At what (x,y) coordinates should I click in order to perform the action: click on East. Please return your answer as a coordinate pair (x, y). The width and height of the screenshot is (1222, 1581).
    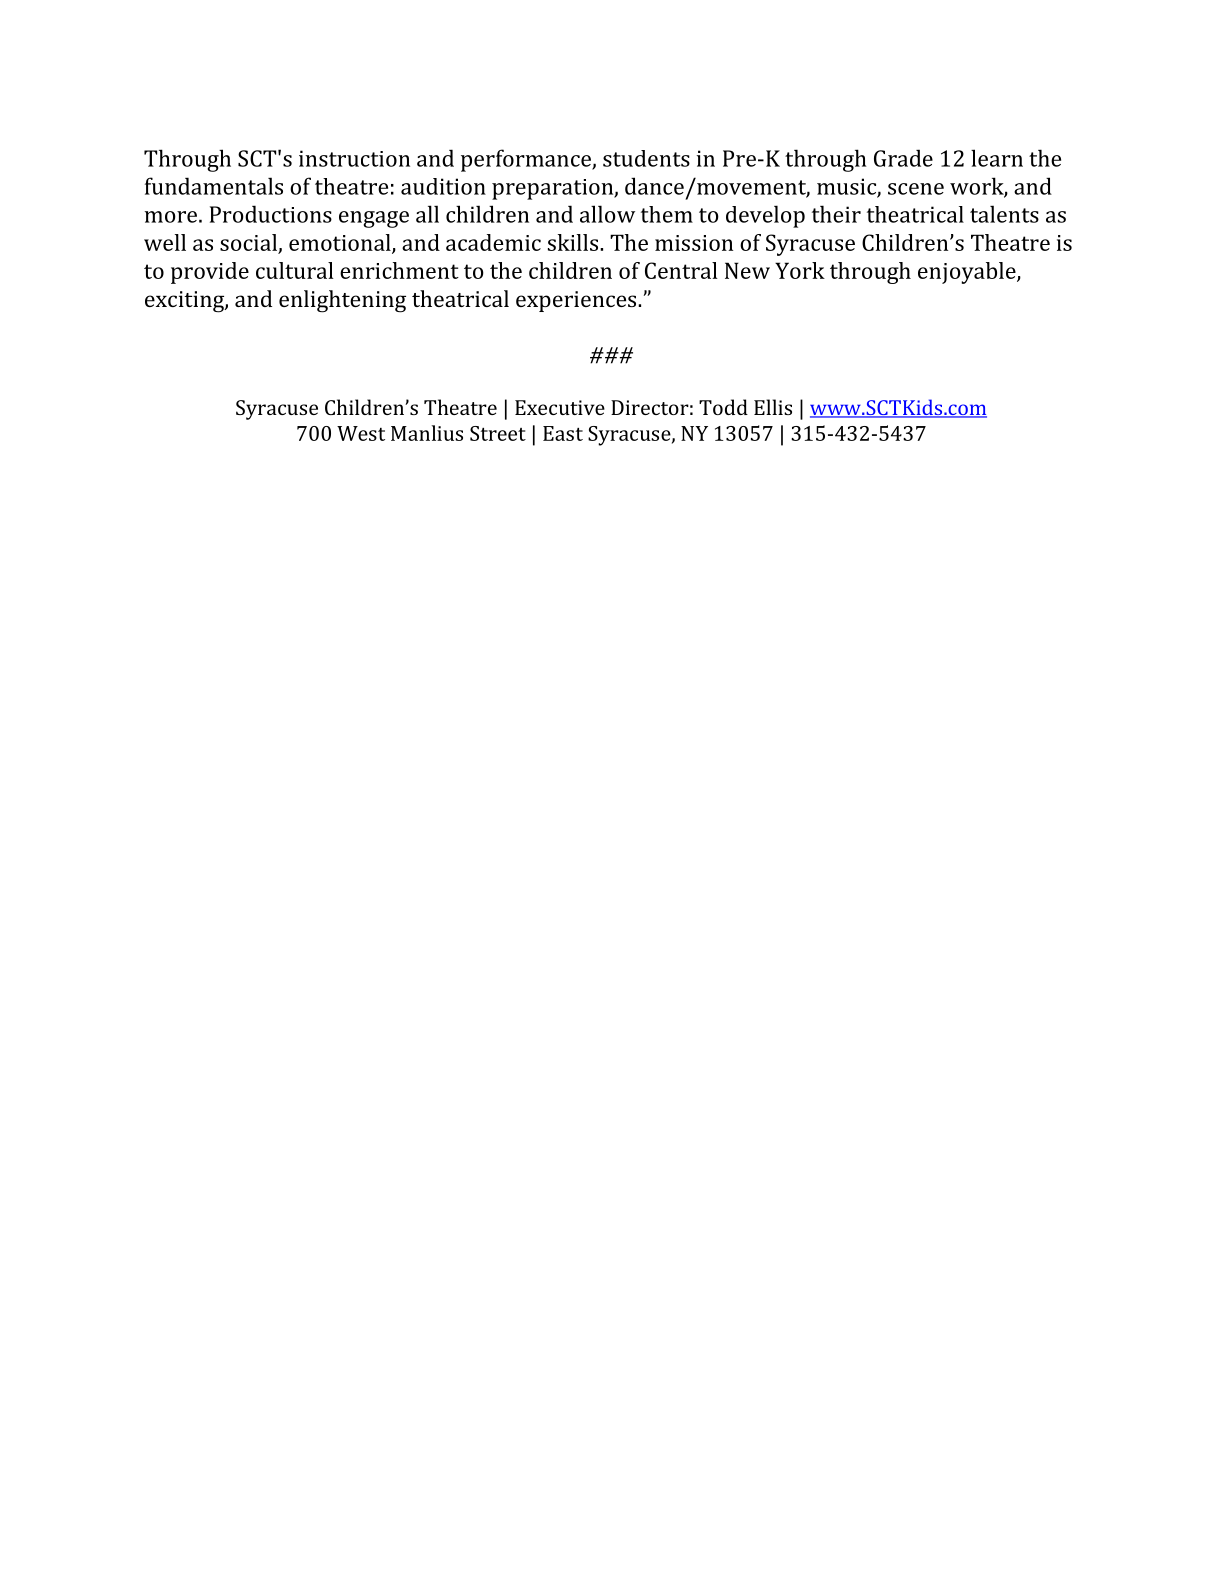
    Looking at the image, I should click on (563, 433).
